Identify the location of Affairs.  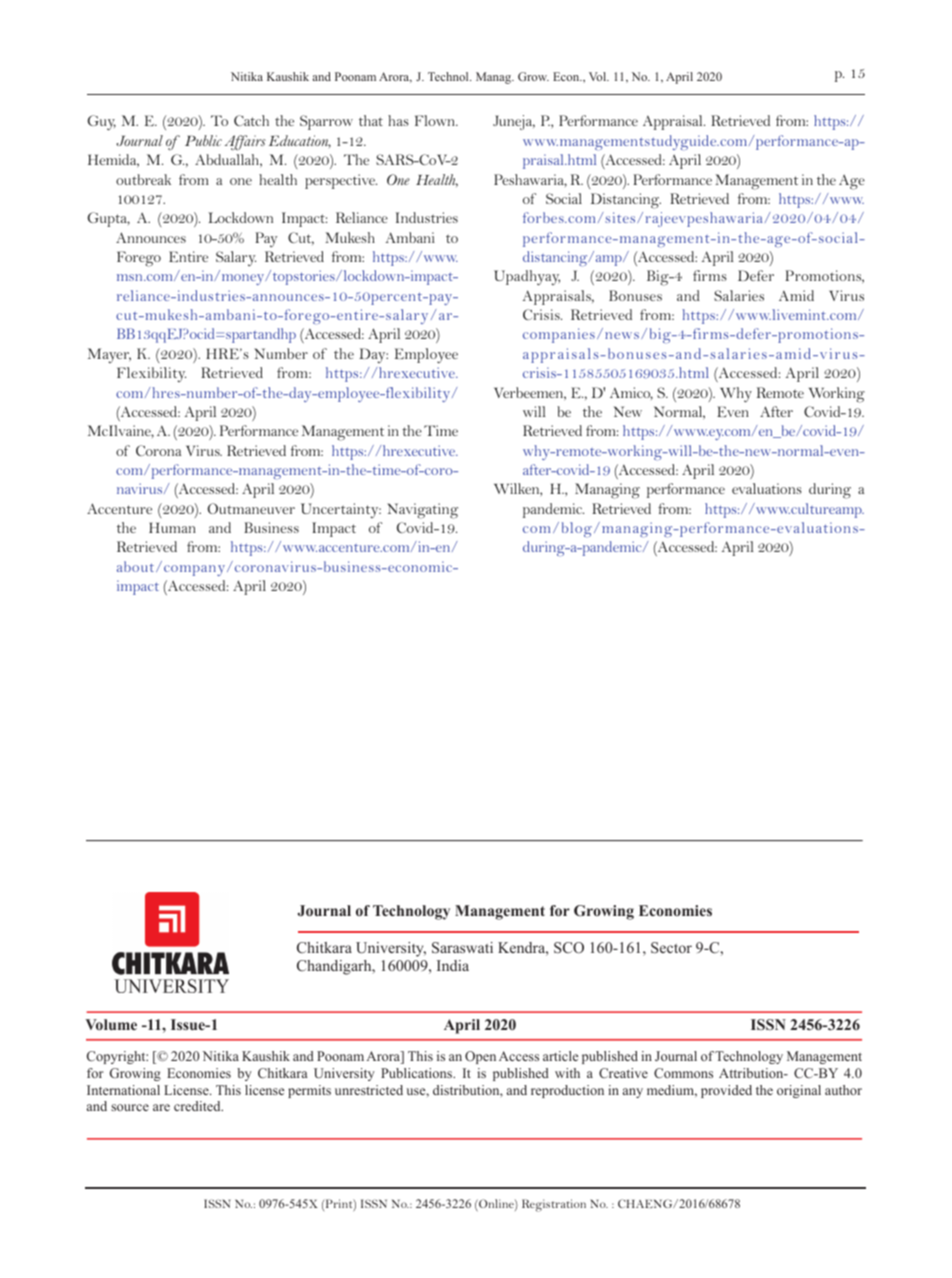
(245, 143).
